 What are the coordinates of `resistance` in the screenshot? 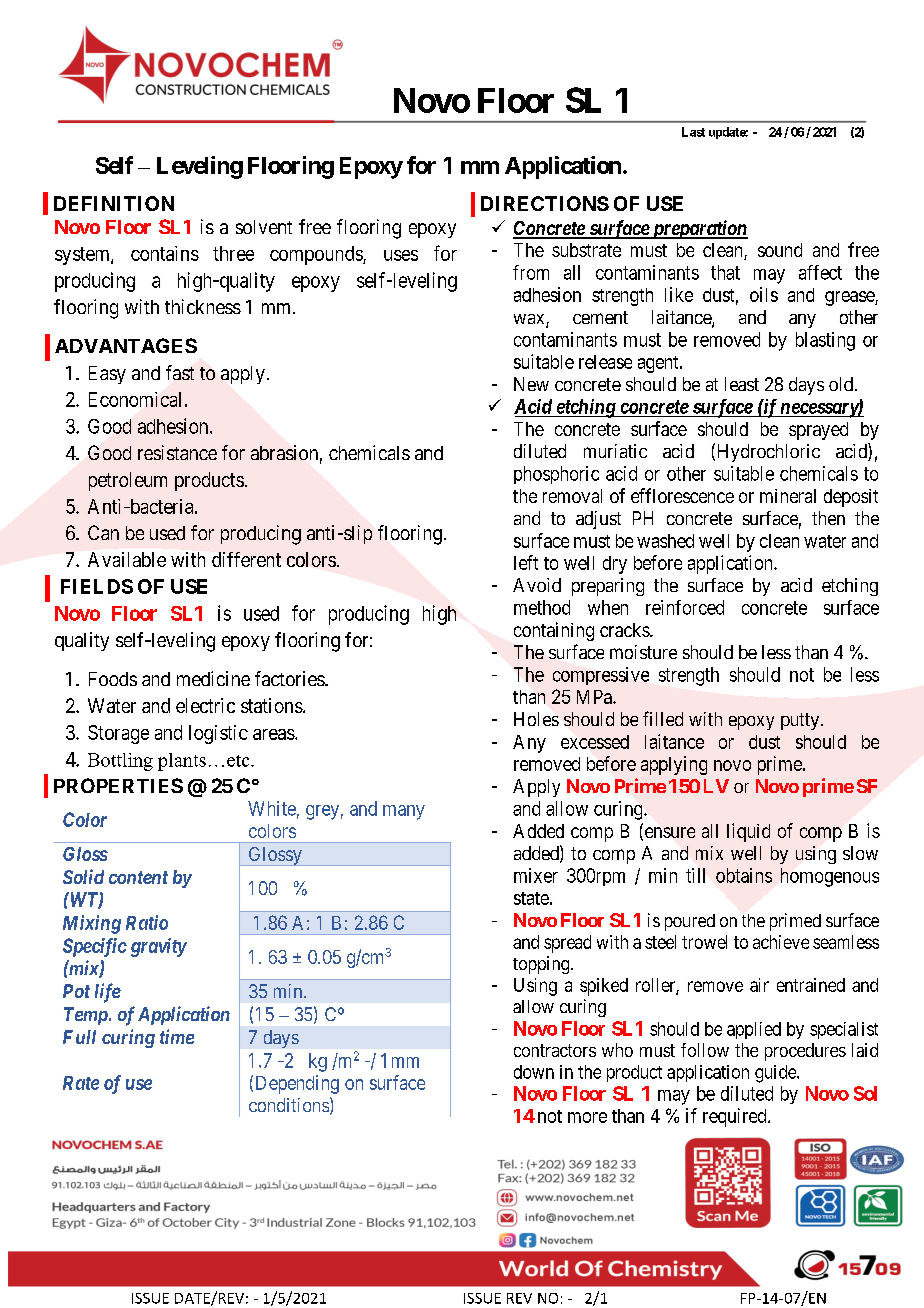 It's located at (177, 452).
